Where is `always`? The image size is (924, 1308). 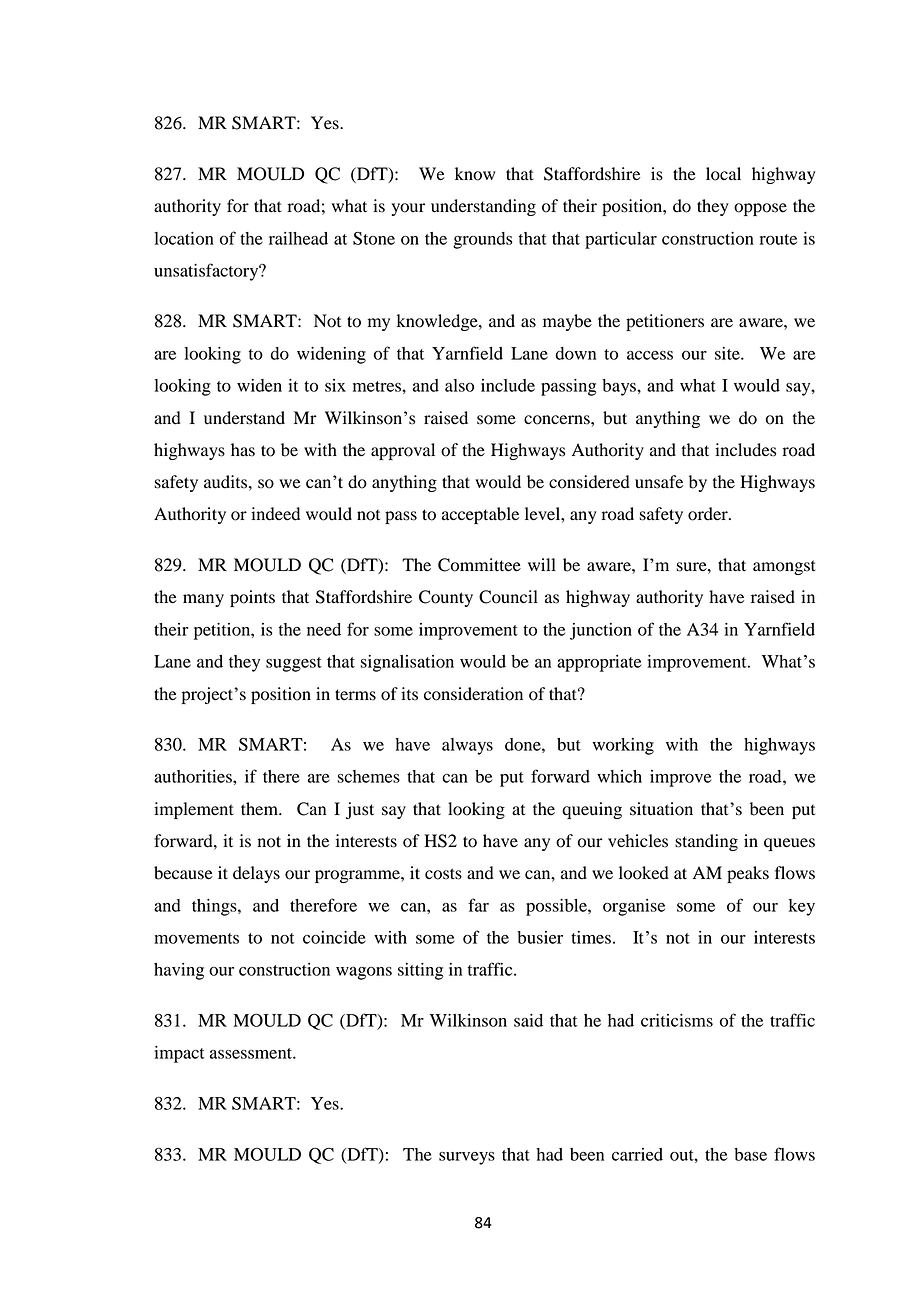
always is located at coordinates (467, 746).
